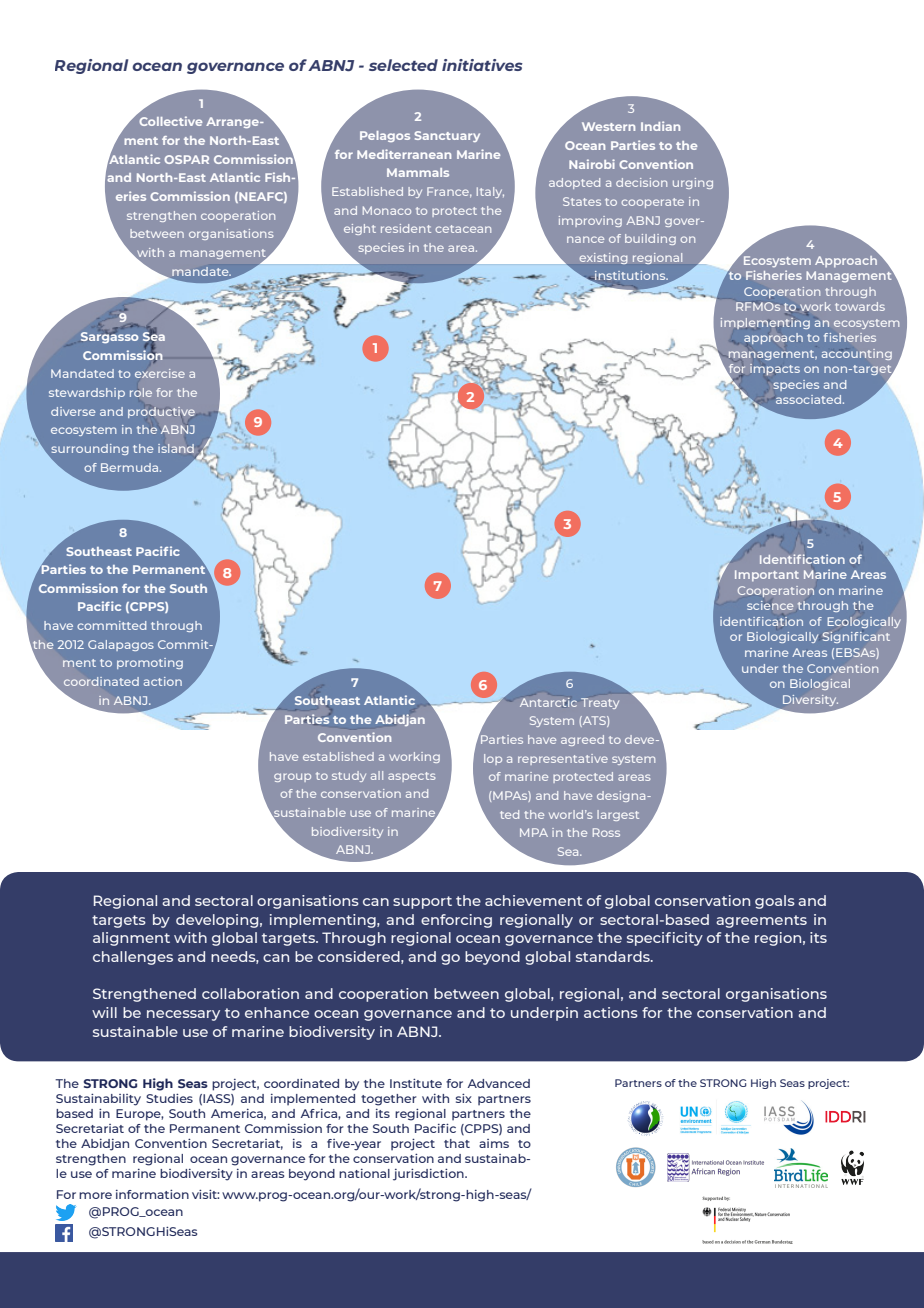 This document has height=1308, width=924. Describe the element at coordinates (457, 1143) in the document. I see `that` at that location.
